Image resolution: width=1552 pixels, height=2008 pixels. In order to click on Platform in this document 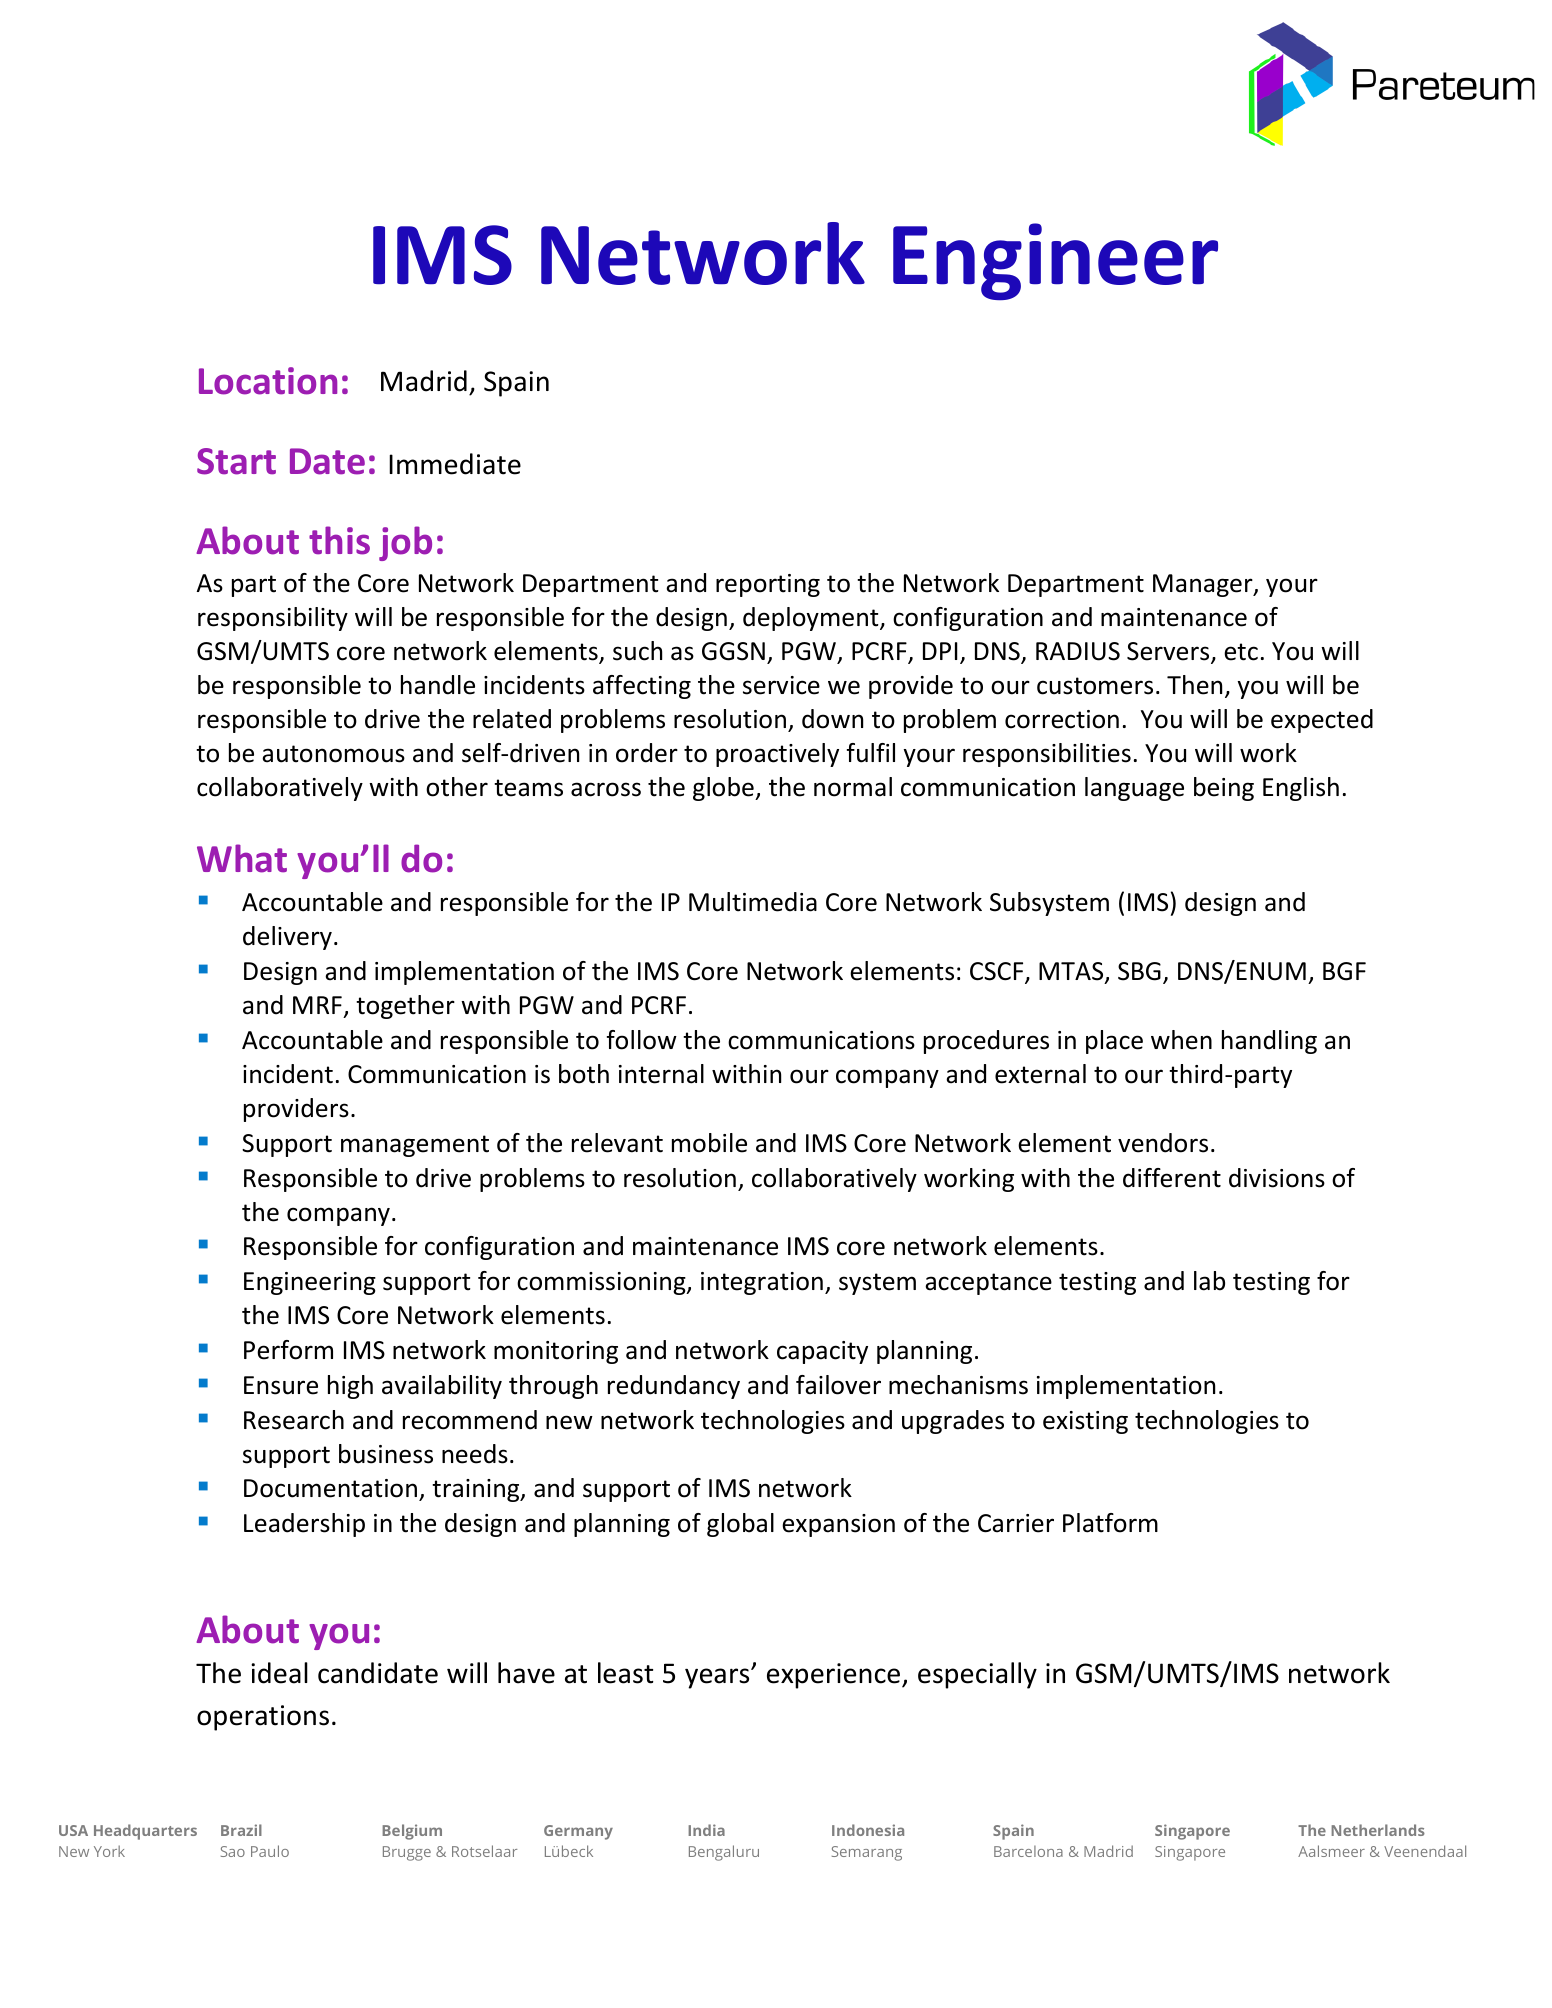, I will do `click(1110, 1523)`.
